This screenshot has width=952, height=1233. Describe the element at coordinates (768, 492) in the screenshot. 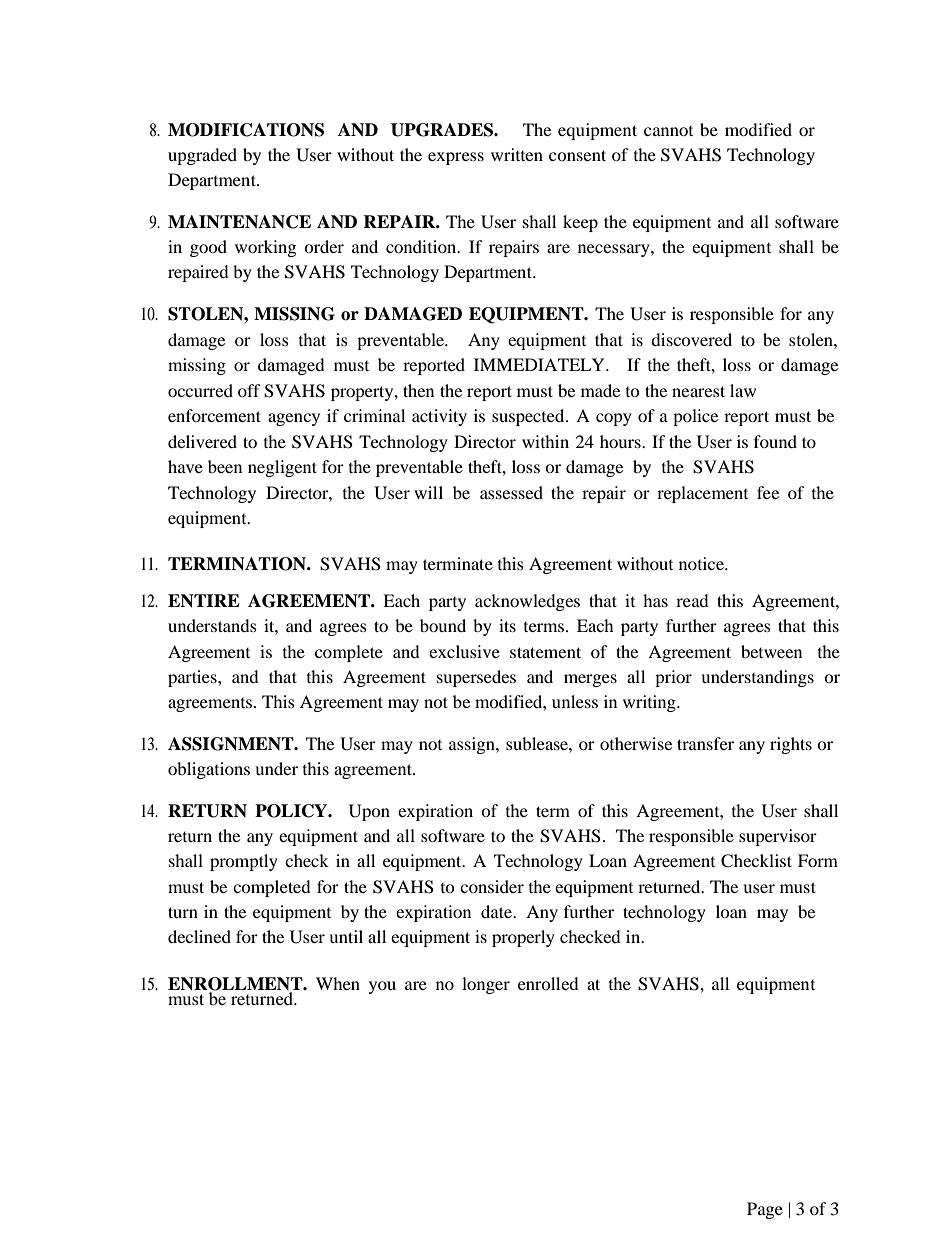

I see `fee` at that location.
